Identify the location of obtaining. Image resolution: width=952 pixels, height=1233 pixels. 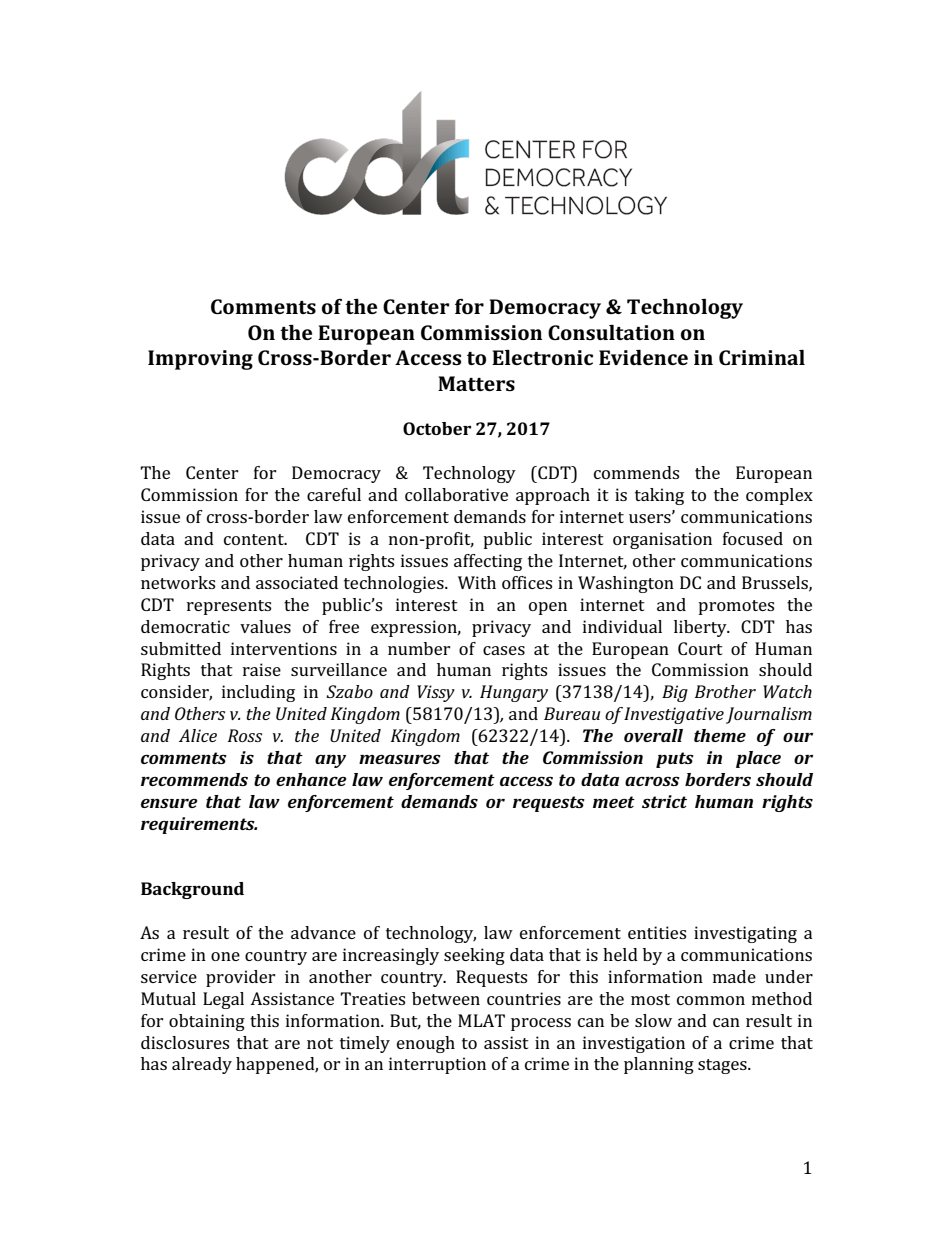
(207, 1022).
